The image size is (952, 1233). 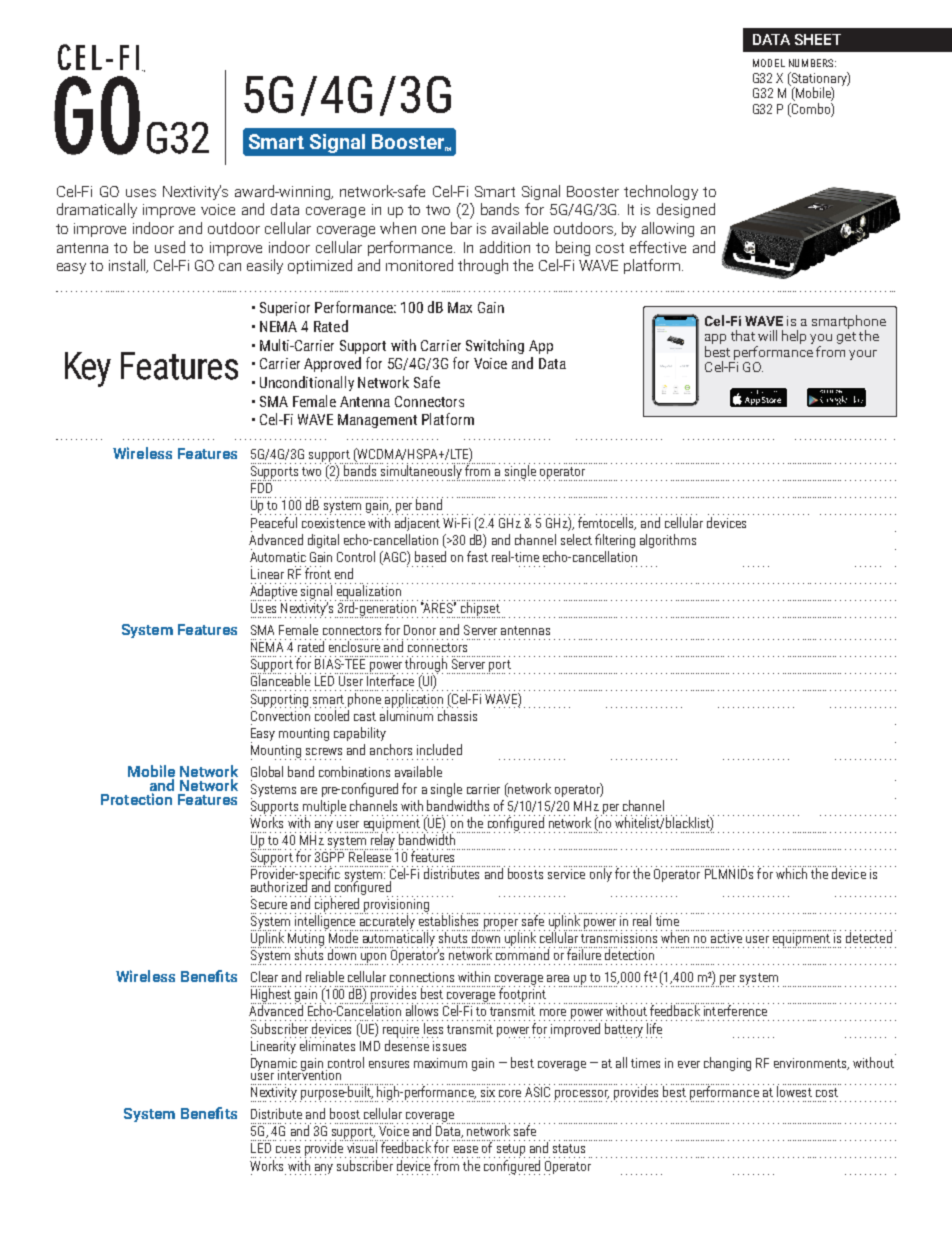 I want to click on chipset, so click(x=479, y=609).
